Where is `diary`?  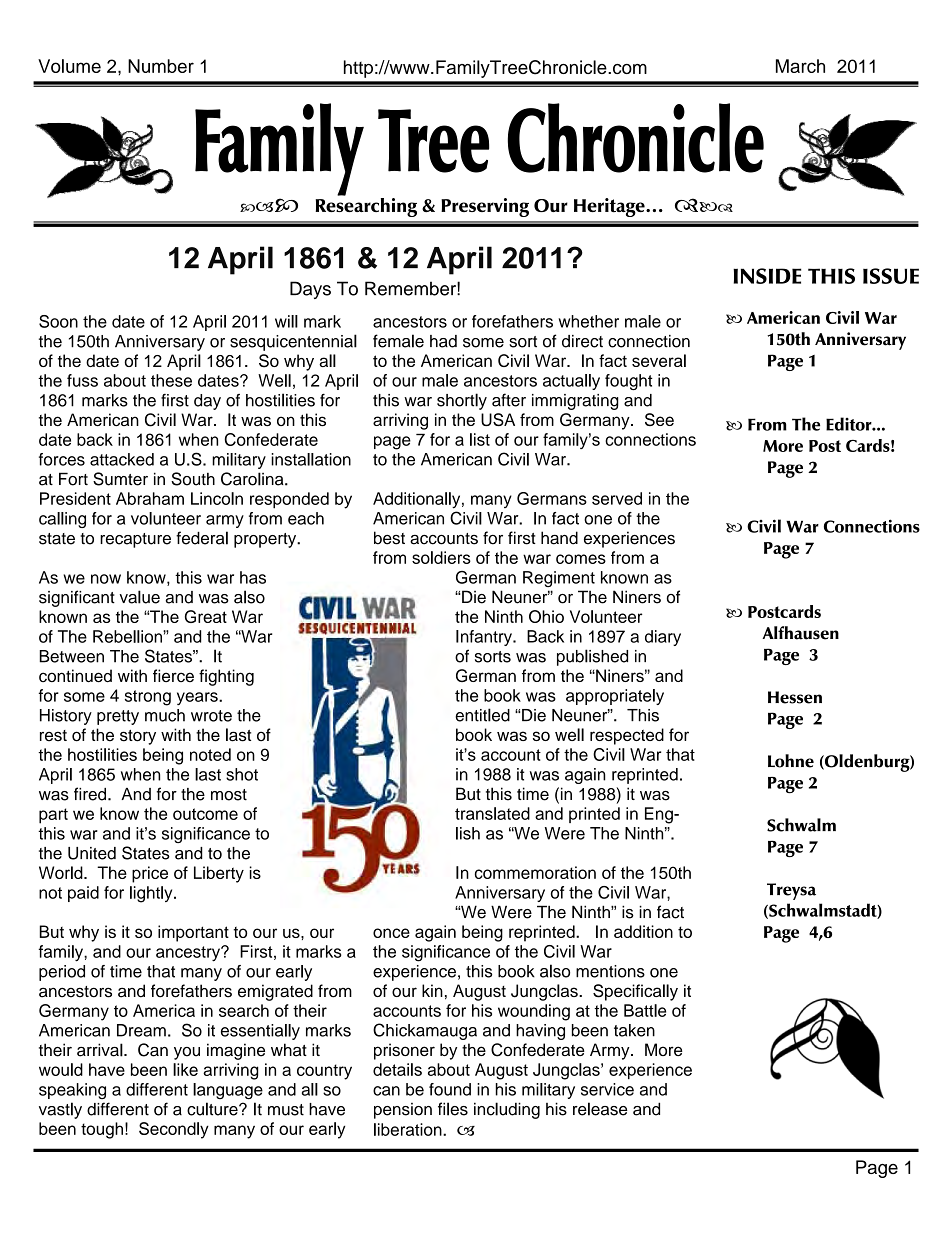 diary is located at coordinates (663, 638).
